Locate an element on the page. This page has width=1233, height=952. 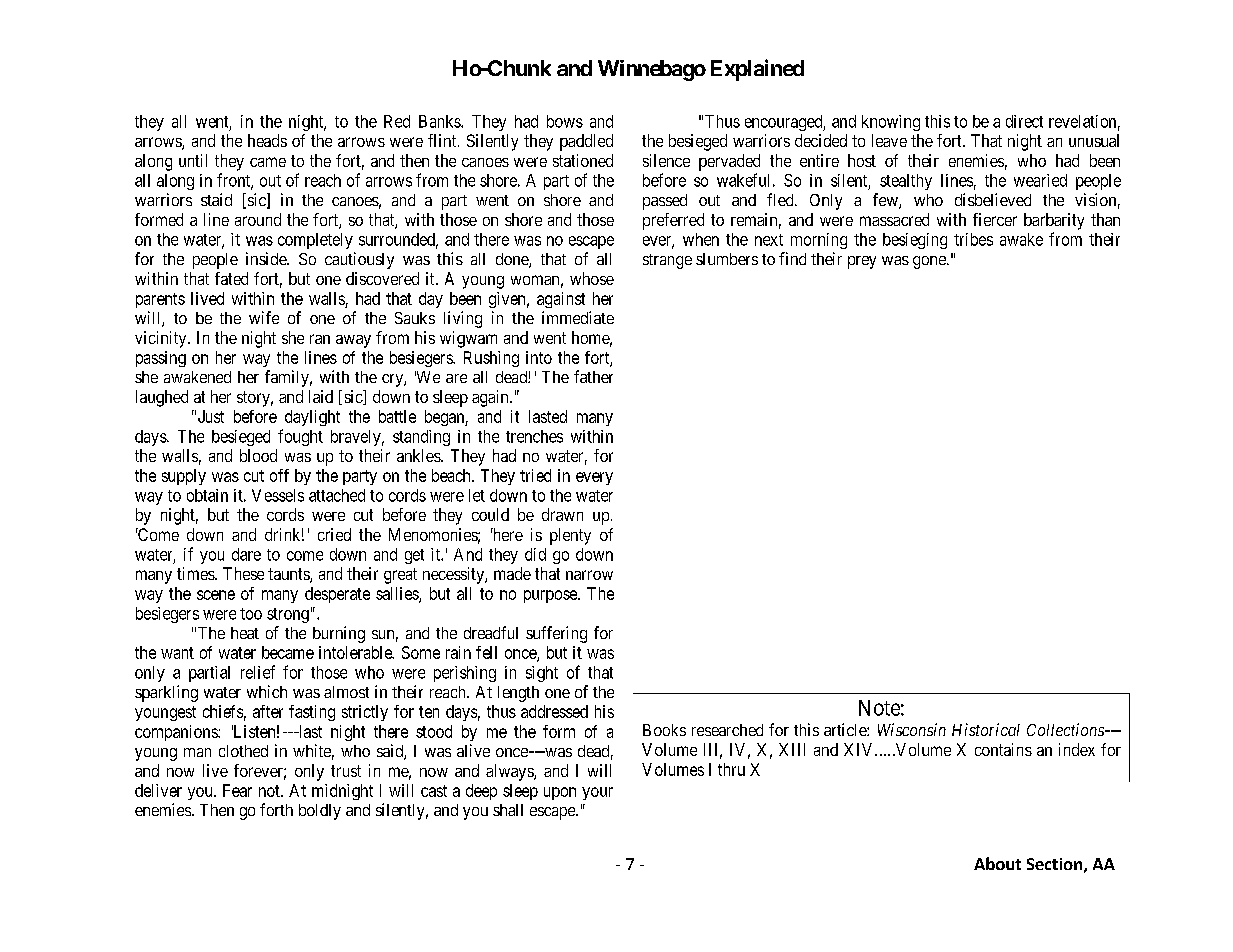
laid is located at coordinates (321, 396).
